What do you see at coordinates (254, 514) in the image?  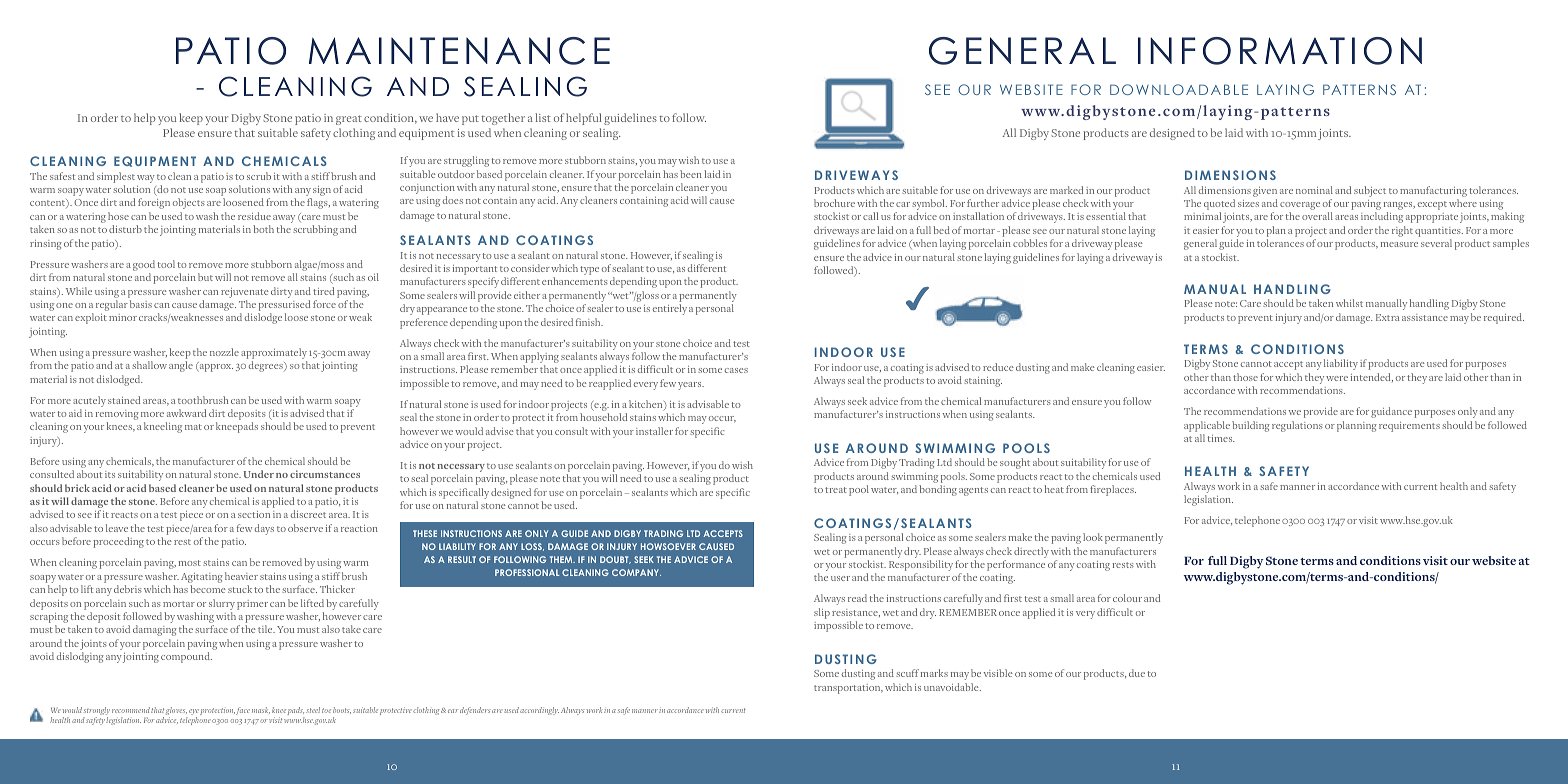 I see `section` at bounding box center [254, 514].
